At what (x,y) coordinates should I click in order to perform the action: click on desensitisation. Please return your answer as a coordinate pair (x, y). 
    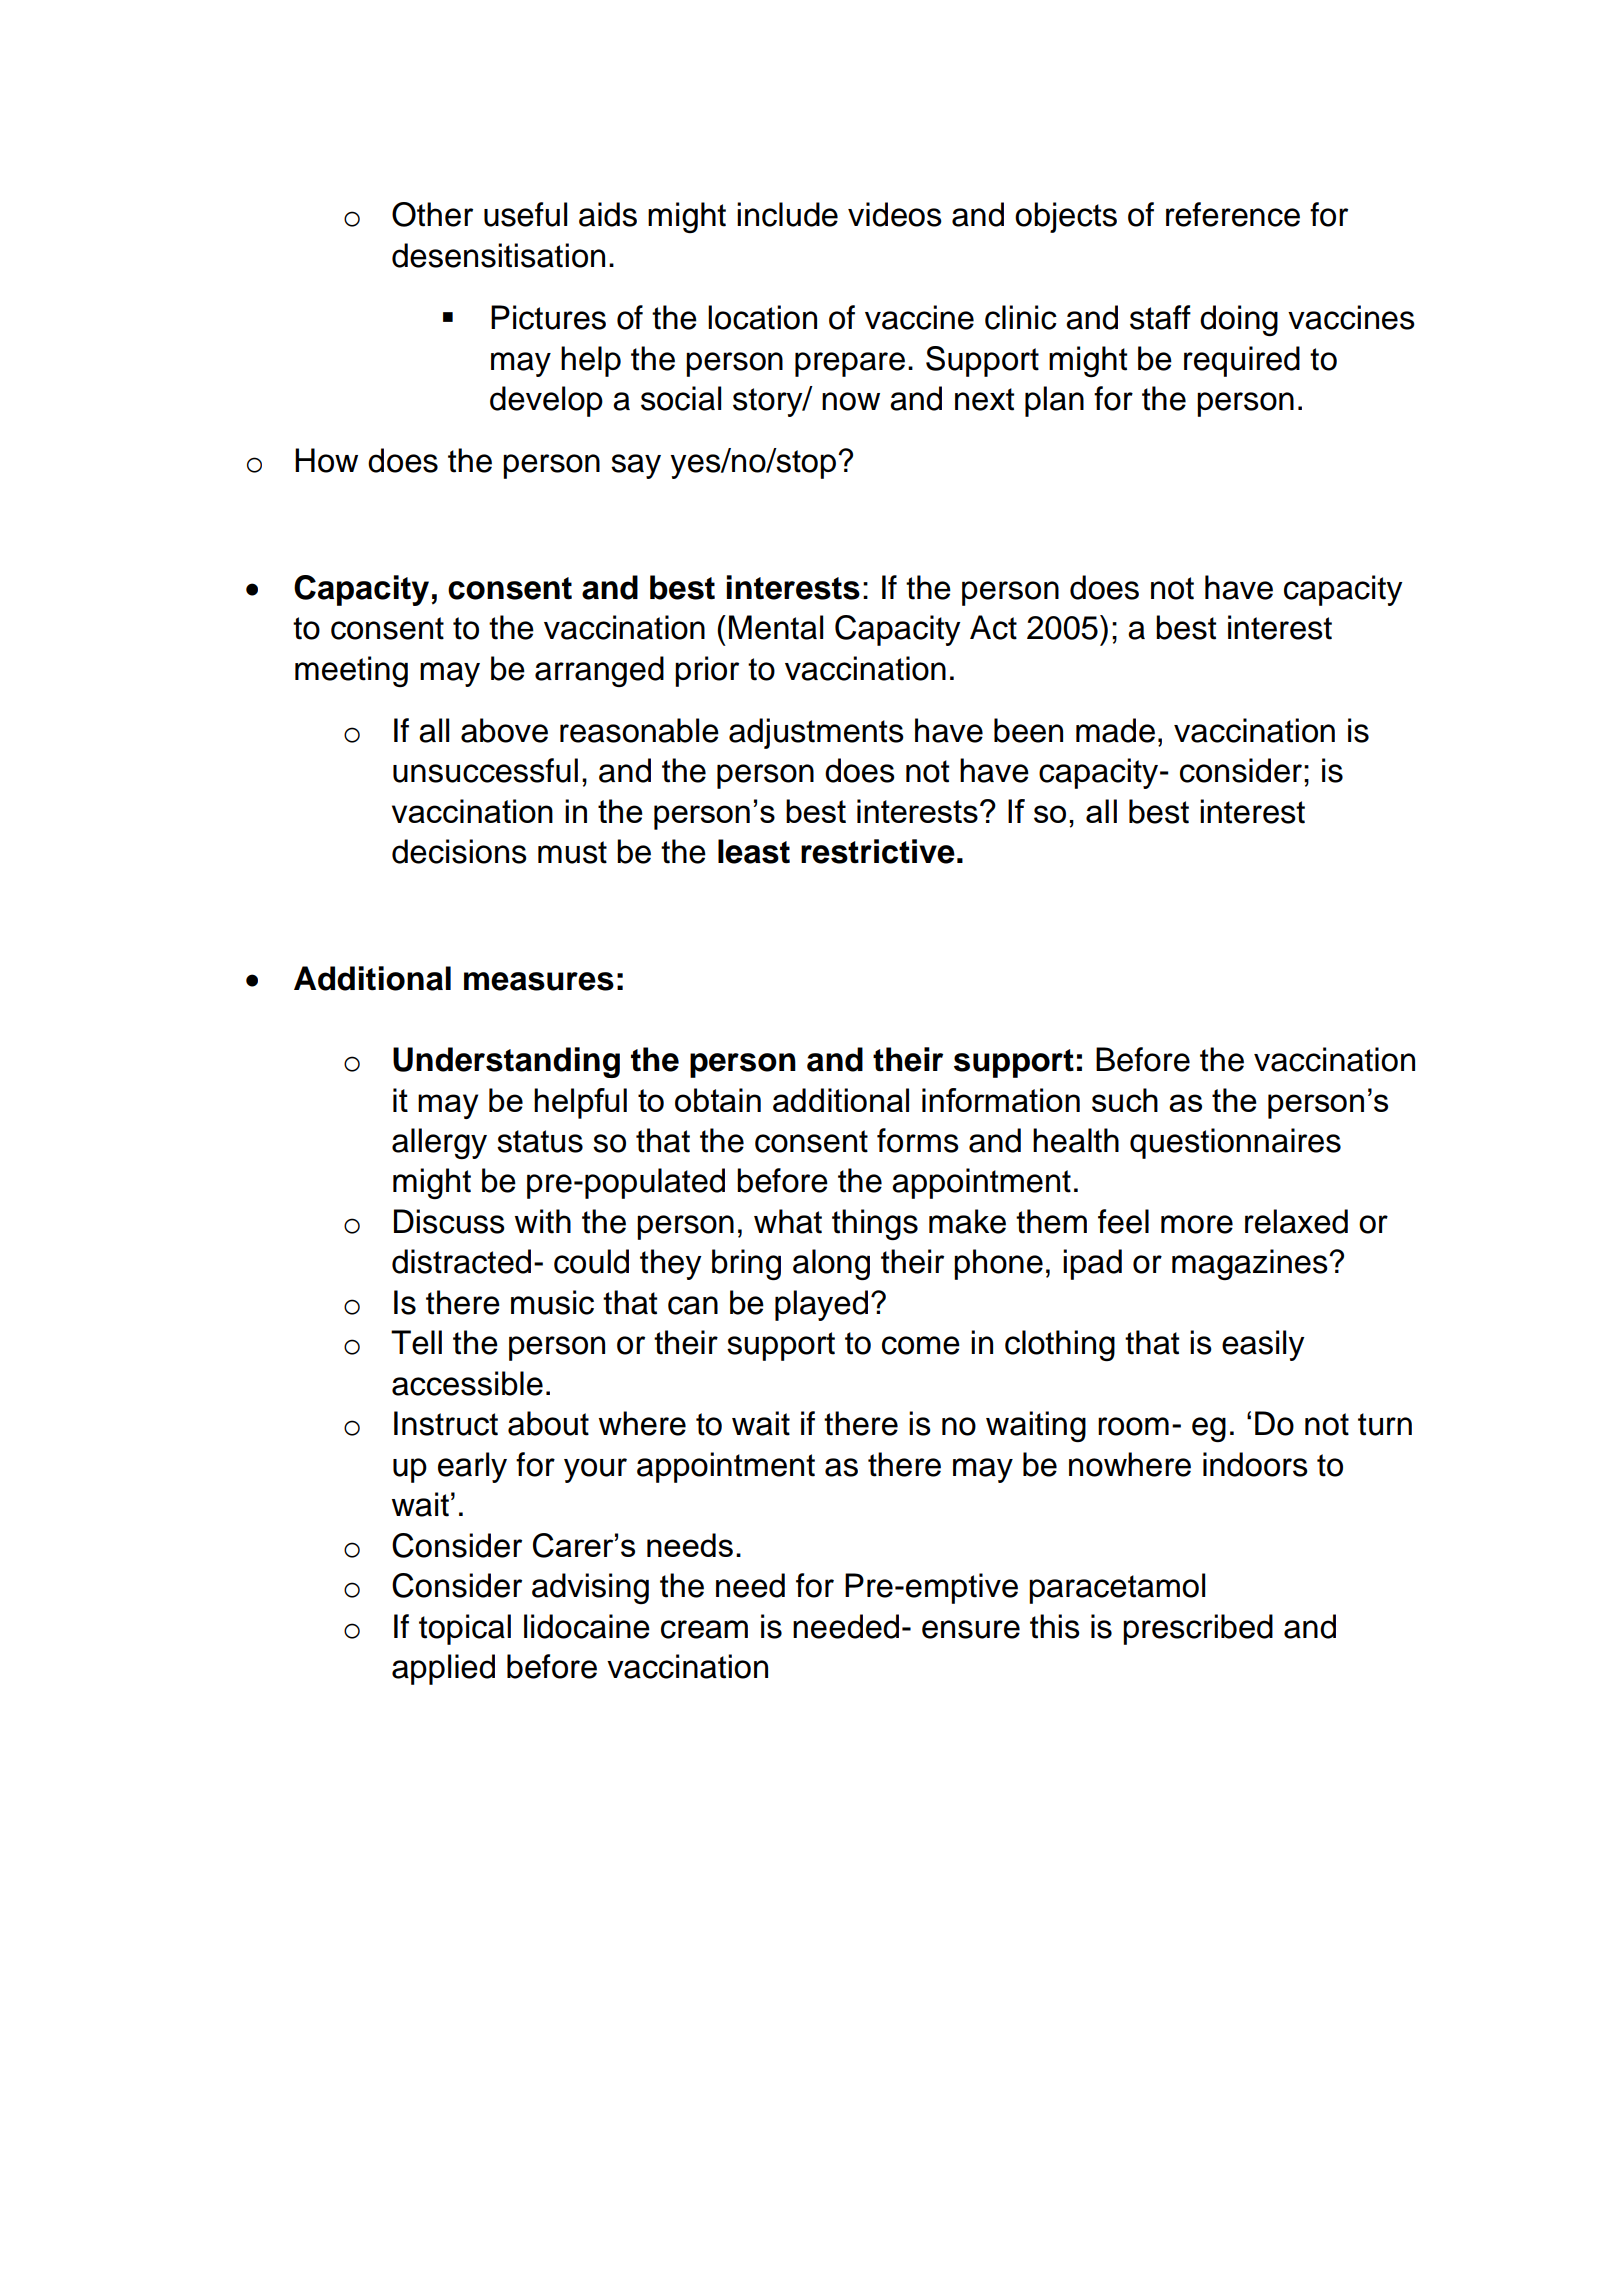
    Looking at the image, I should click on (498, 255).
